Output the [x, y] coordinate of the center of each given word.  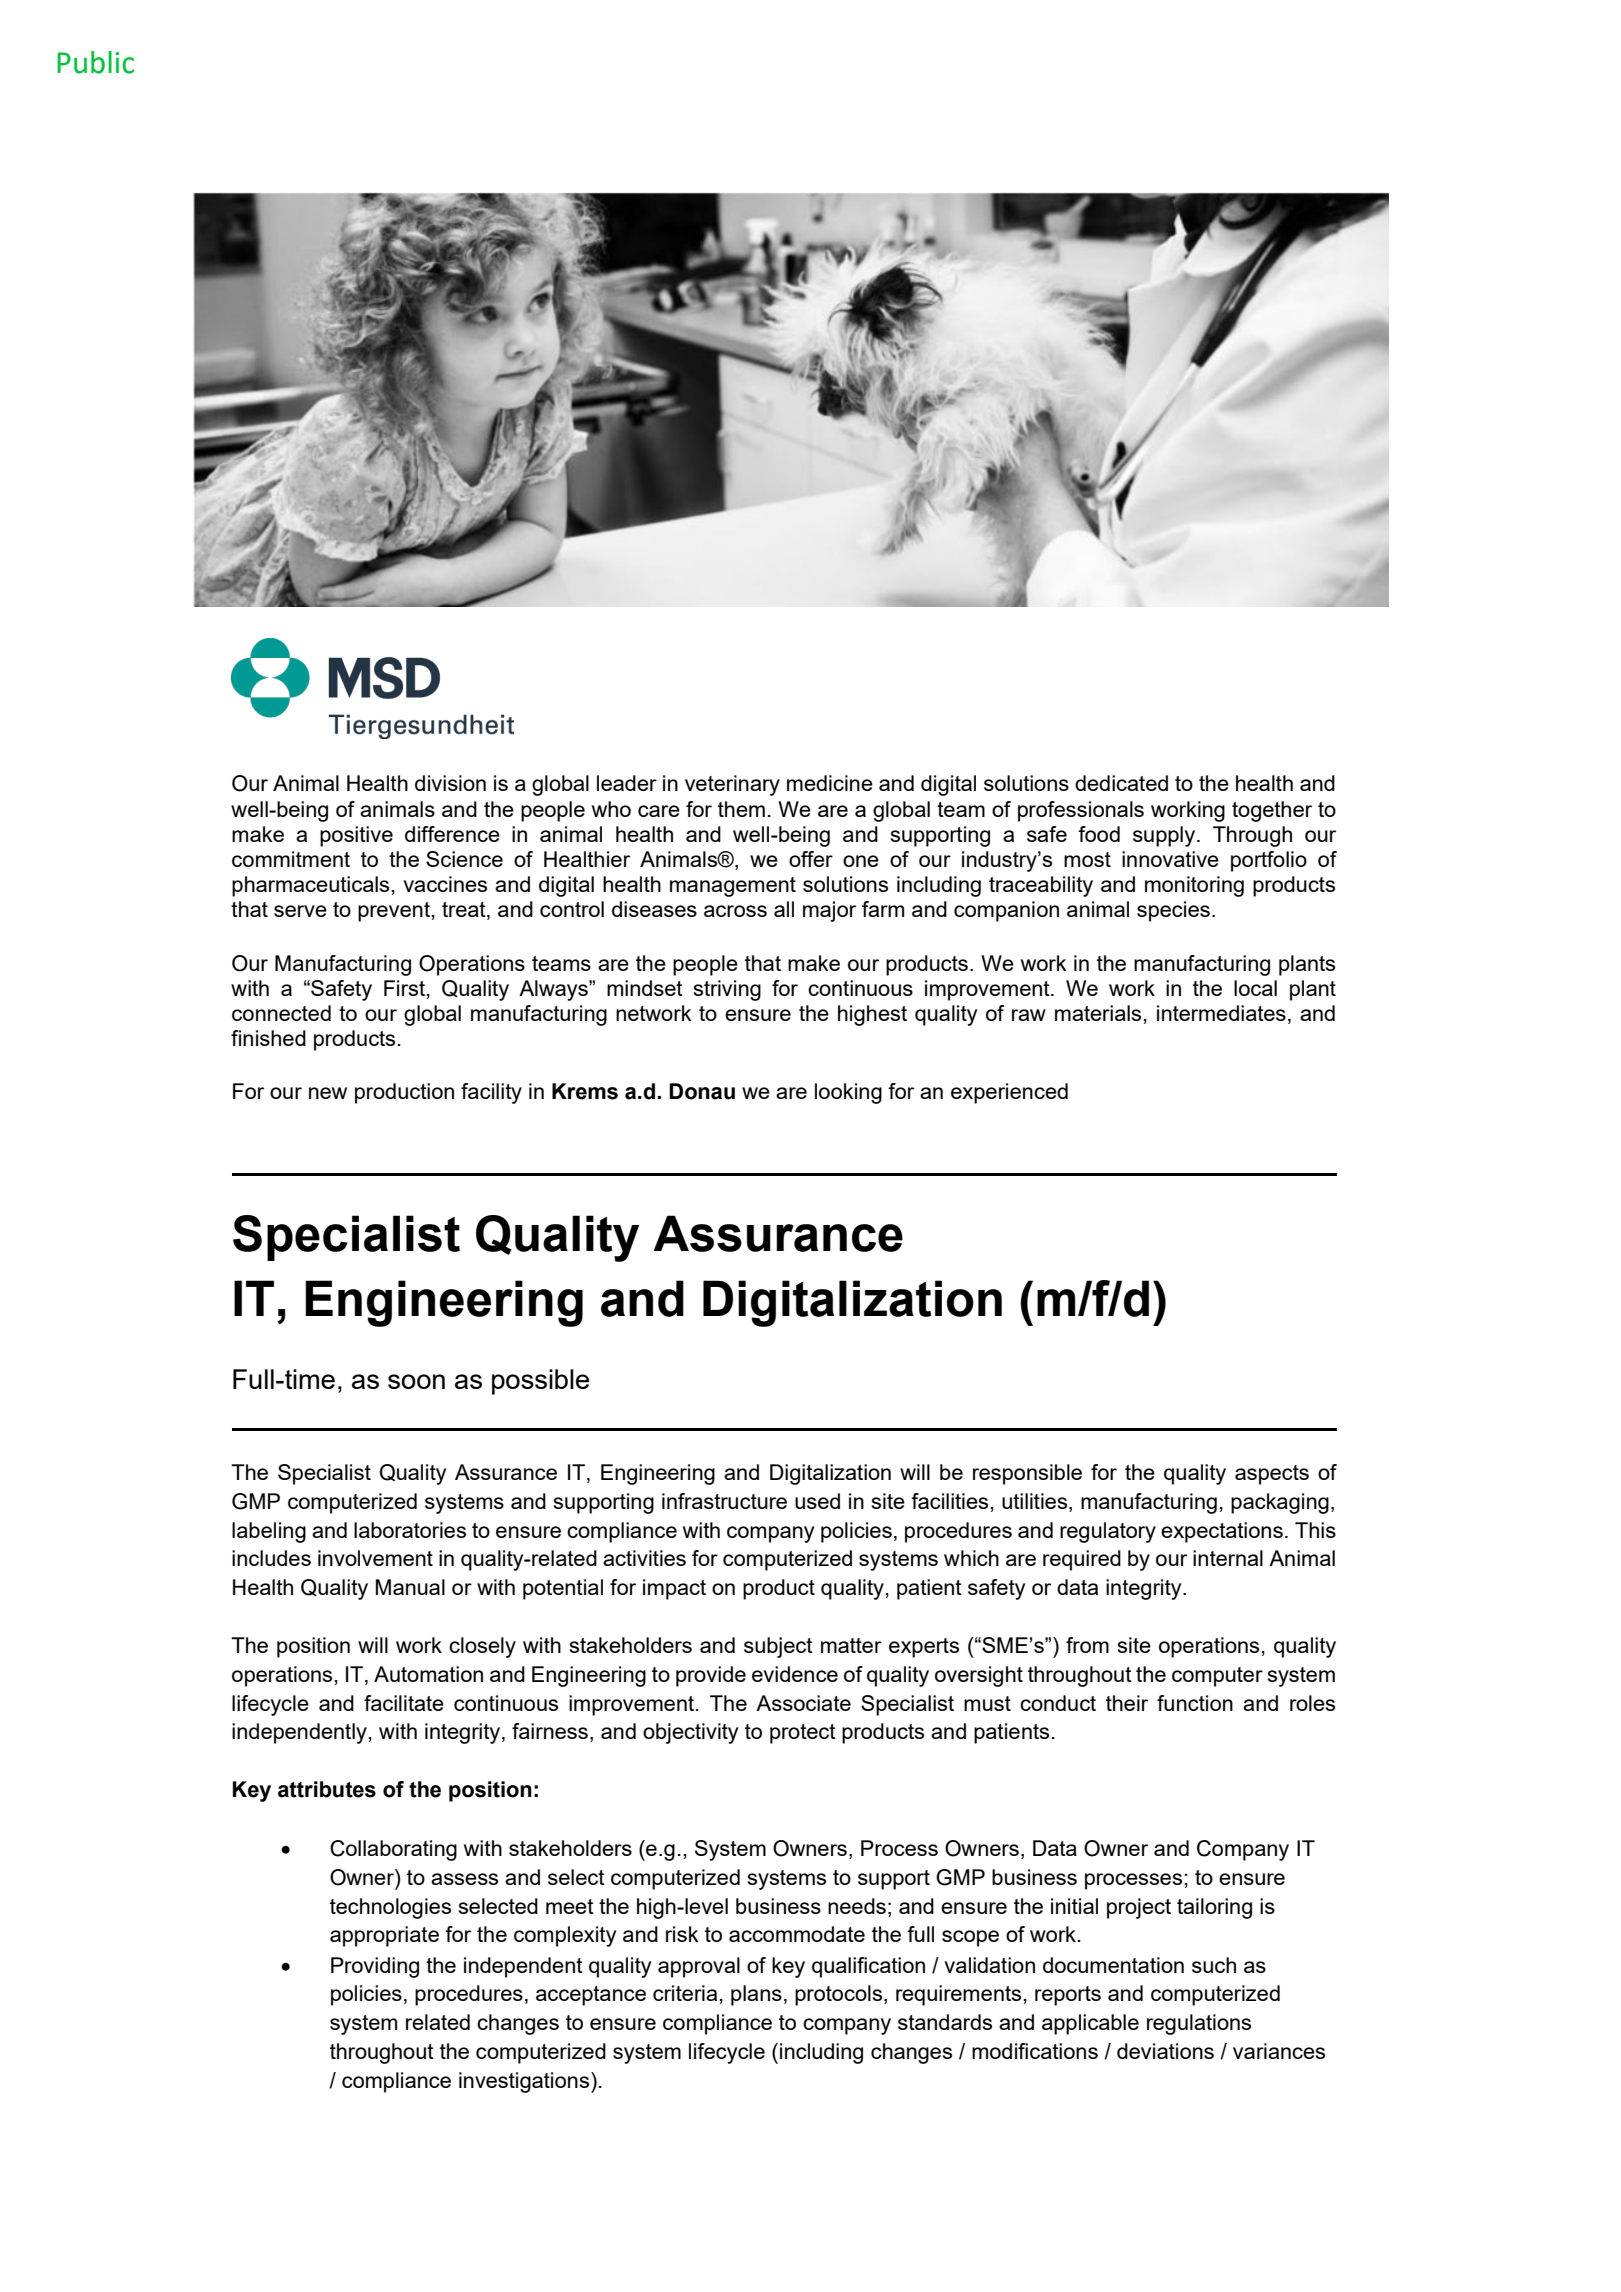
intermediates [1221, 1013]
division [450, 783]
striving [727, 990]
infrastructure [724, 1501]
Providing [375, 1967]
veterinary [732, 785]
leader [627, 783]
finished [268, 1038]
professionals [1081, 811]
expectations [1222, 1532]
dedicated [1121, 783]
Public [95, 62]
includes [271, 1558]
